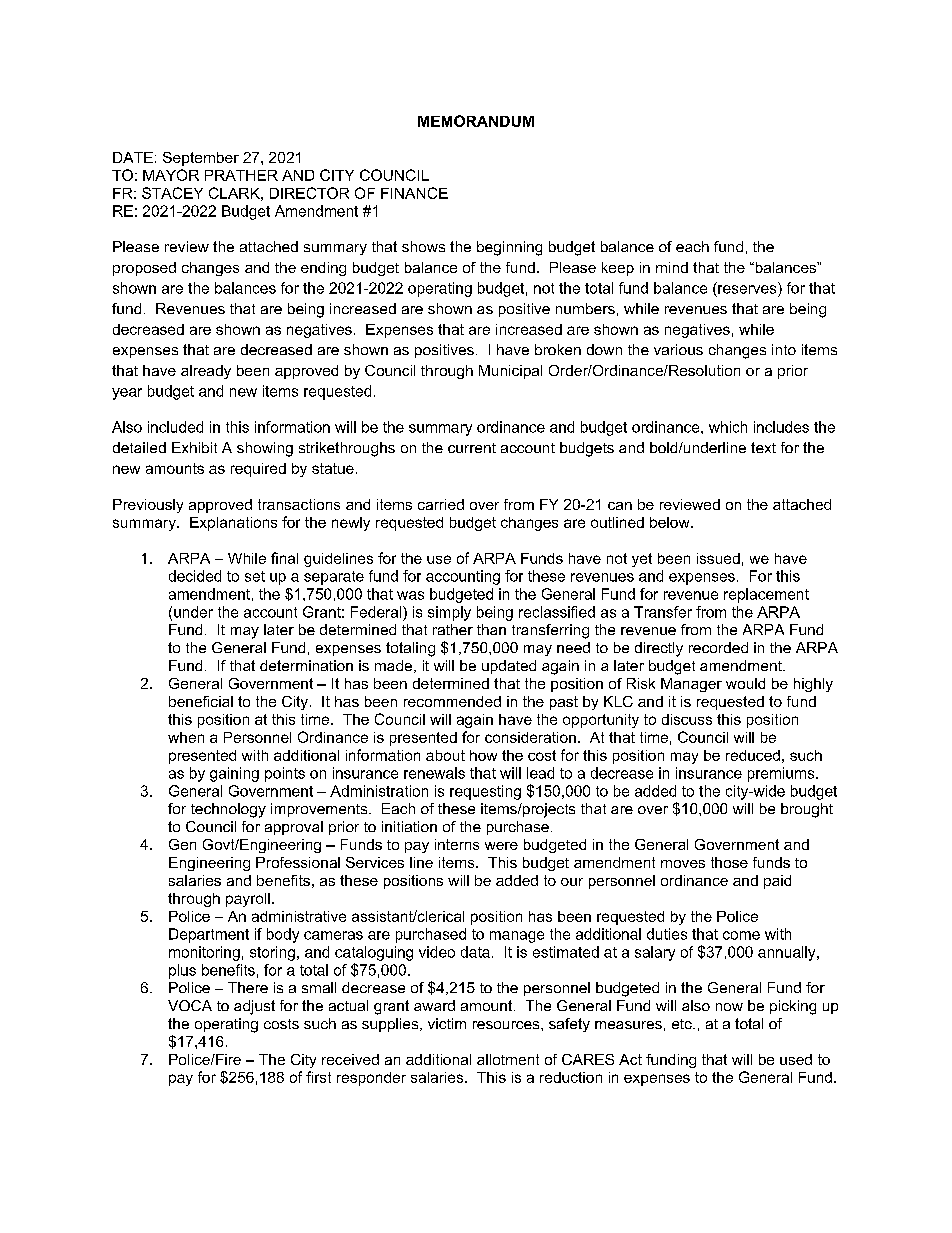 This document has height=1233, width=952. What do you see at coordinates (683, 1024) in the document?
I see `etc` at bounding box center [683, 1024].
